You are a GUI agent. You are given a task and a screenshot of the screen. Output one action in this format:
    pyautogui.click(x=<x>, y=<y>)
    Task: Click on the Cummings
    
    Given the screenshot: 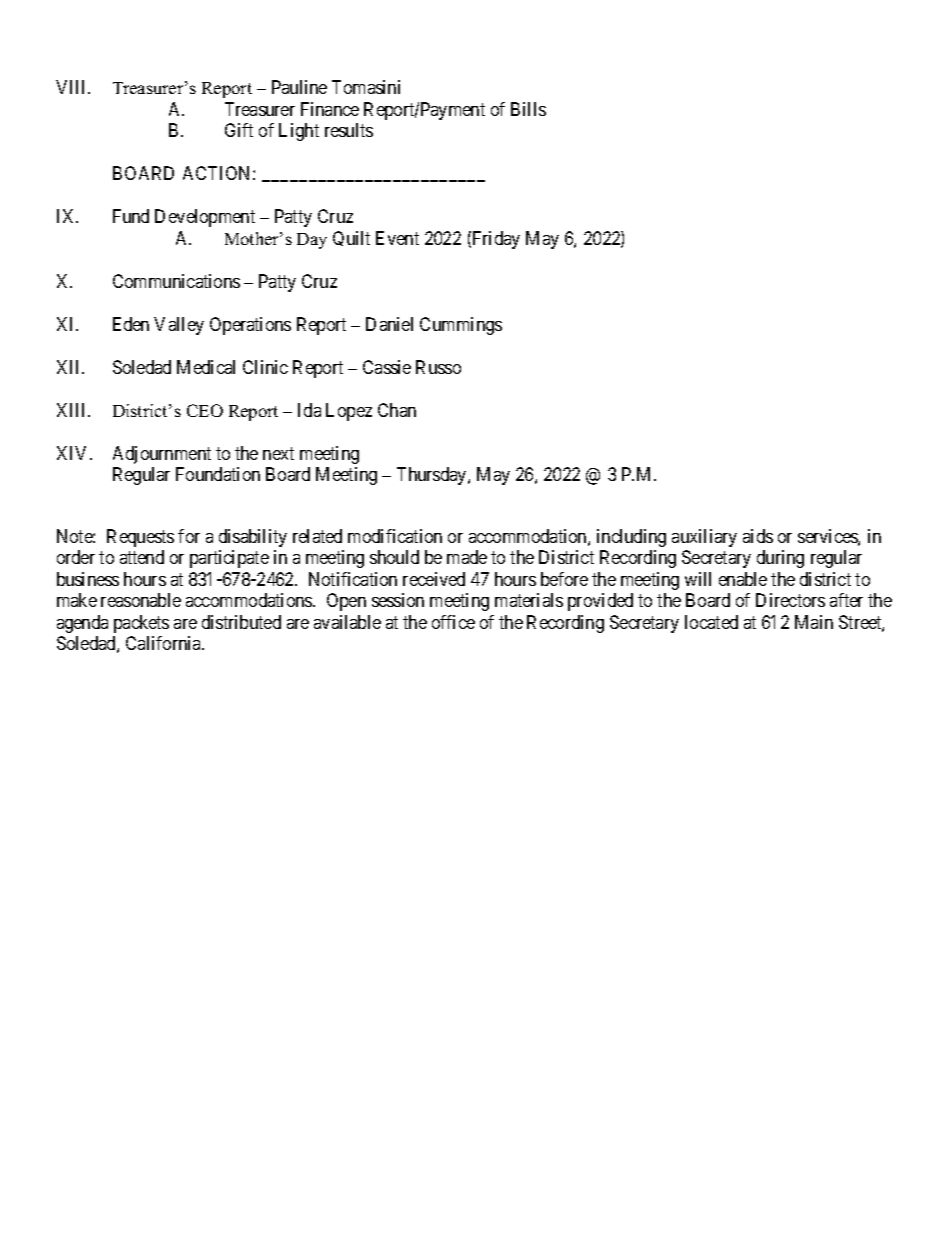 What is the action you would take?
    pyautogui.click(x=461, y=326)
